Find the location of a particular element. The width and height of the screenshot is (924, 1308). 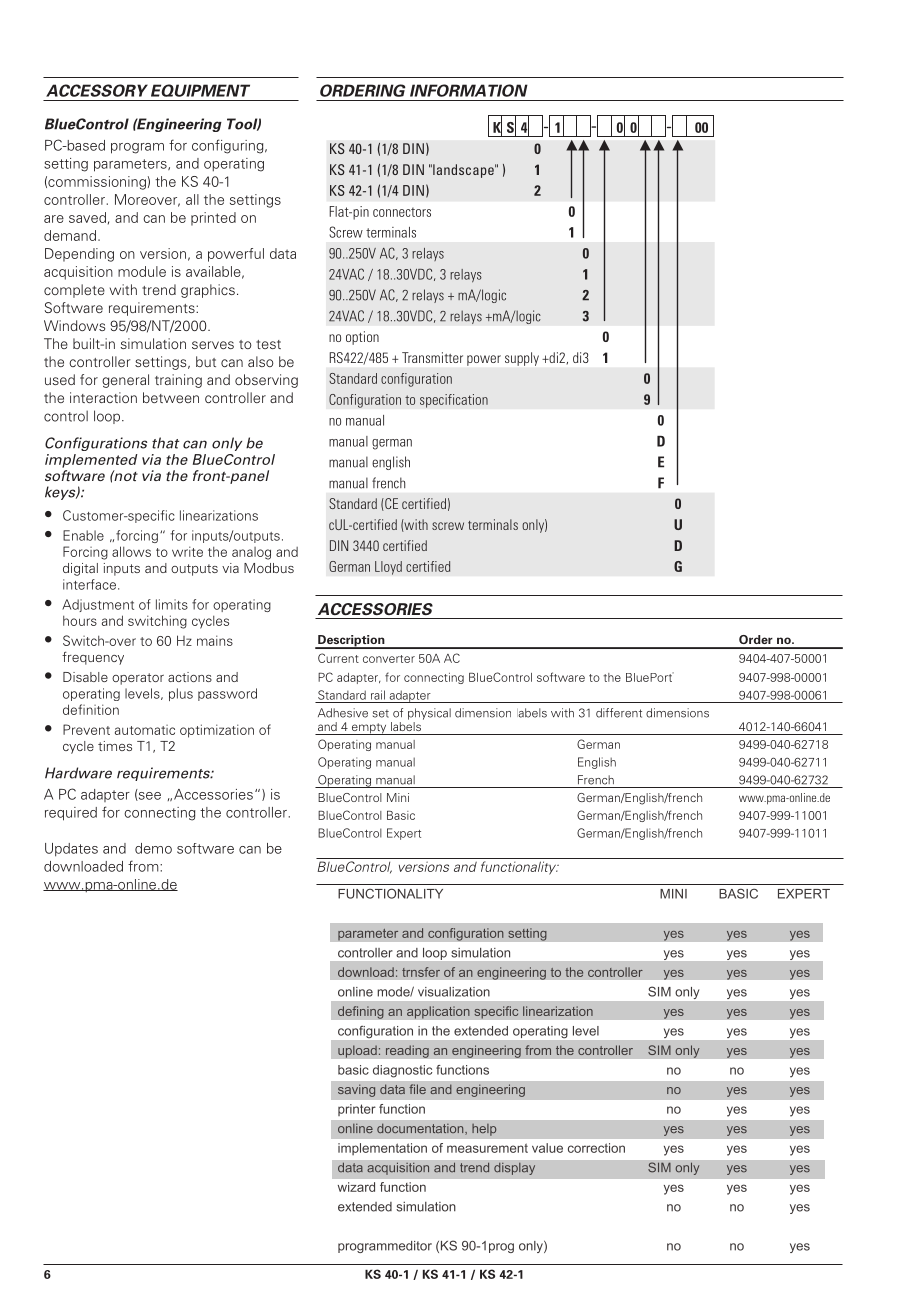

supply is located at coordinates (522, 359).
